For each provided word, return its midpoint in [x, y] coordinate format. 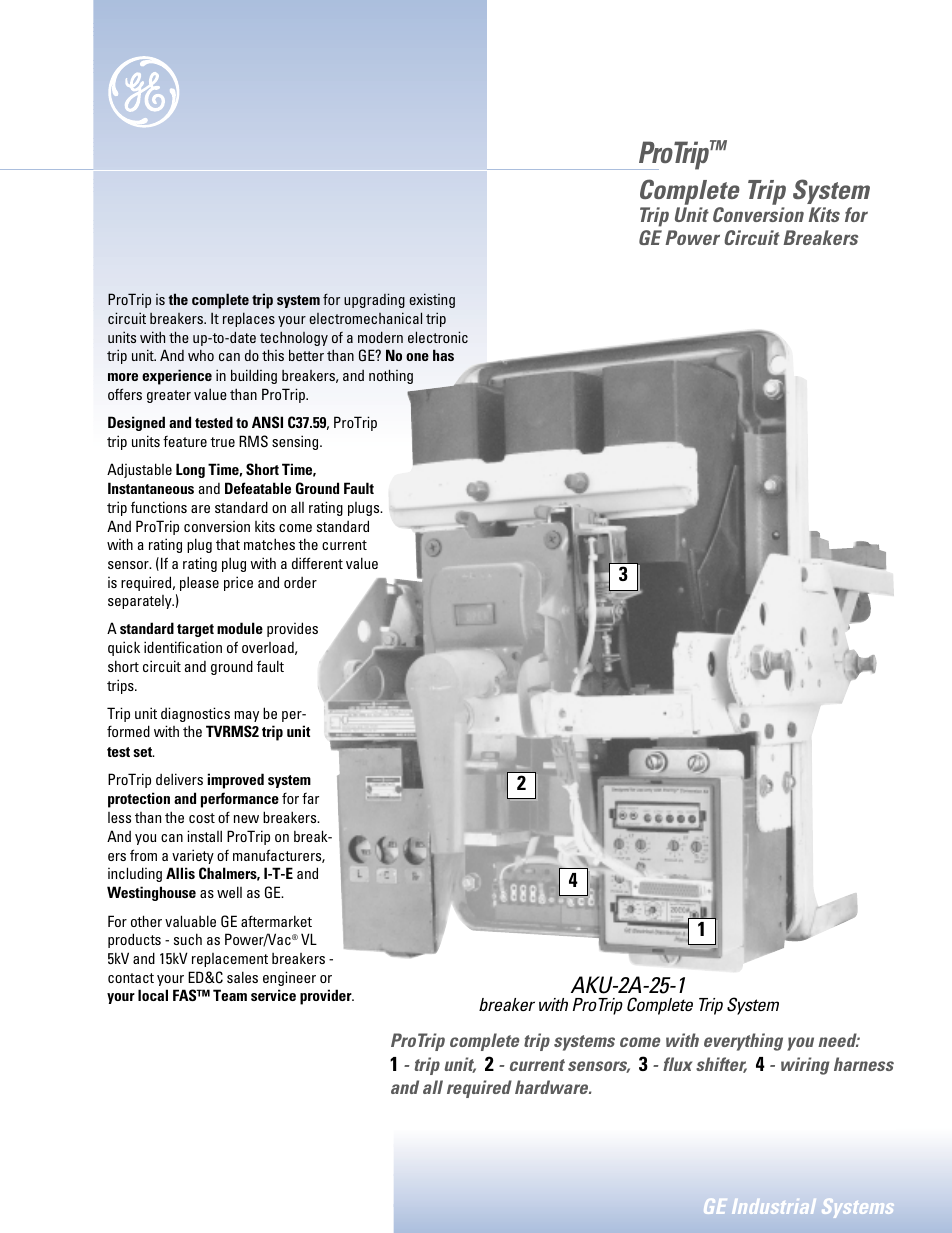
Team [230, 995]
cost [202, 818]
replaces [249, 319]
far [310, 798]
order [300, 582]
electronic [438, 337]
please [199, 583]
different [317, 563]
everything [743, 1042]
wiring [805, 1066]
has [443, 355]
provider [327, 997]
